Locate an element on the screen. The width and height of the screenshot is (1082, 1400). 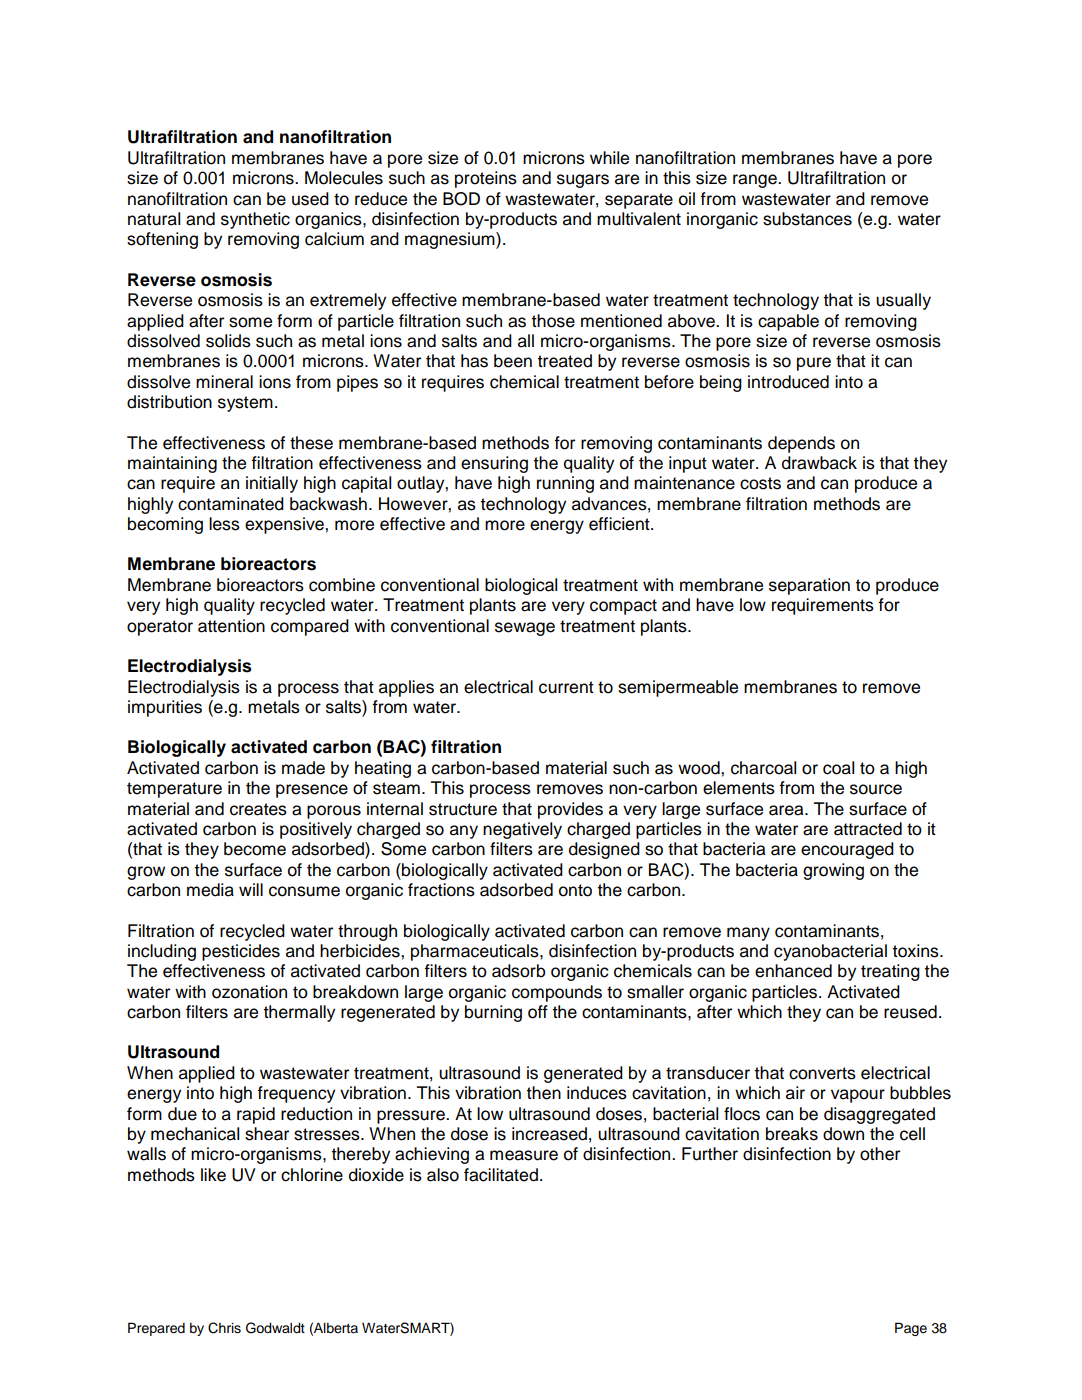
proteins is located at coordinates (486, 179).
